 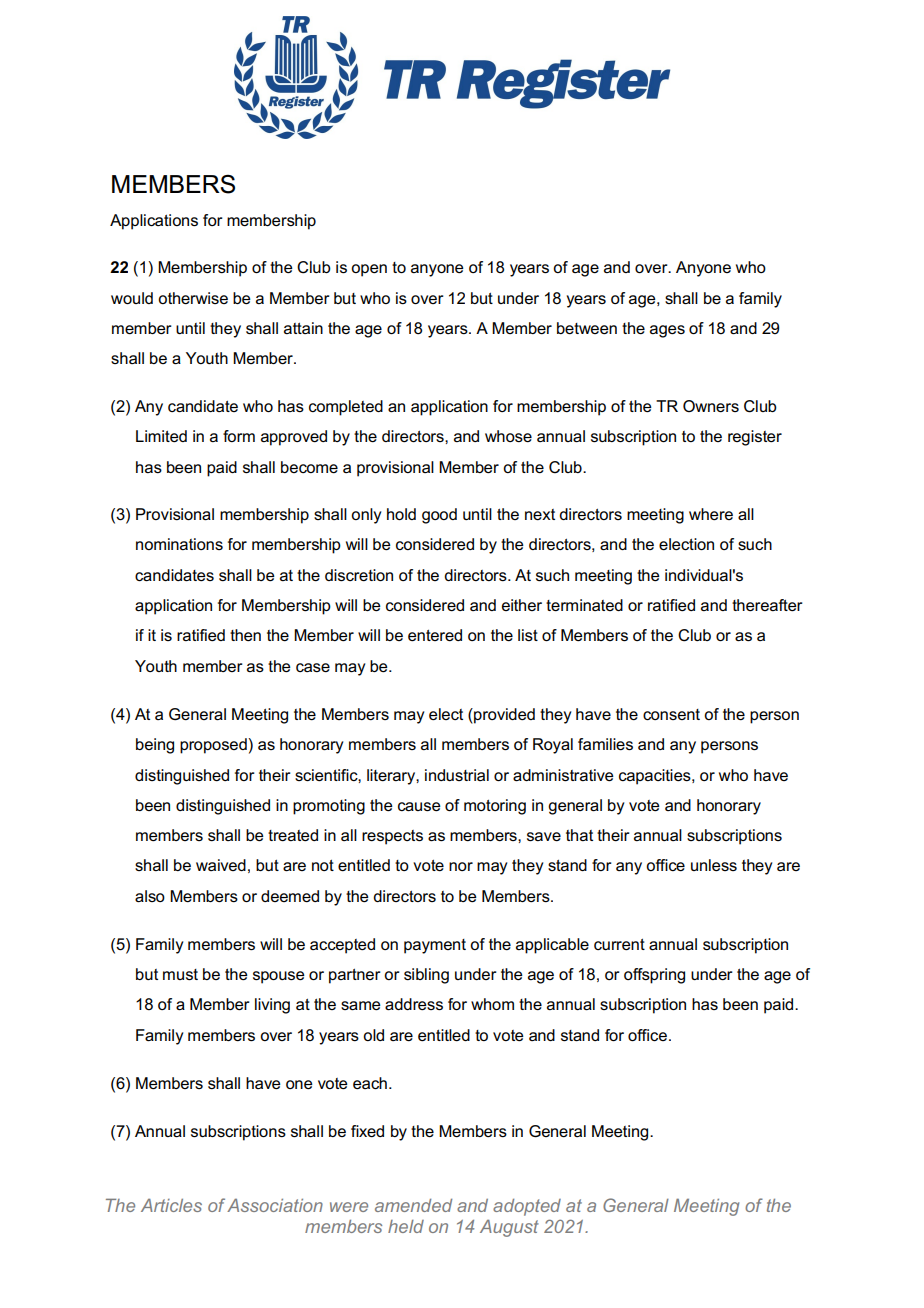 What do you see at coordinates (193, 298) in the image?
I see `otherwise` at bounding box center [193, 298].
